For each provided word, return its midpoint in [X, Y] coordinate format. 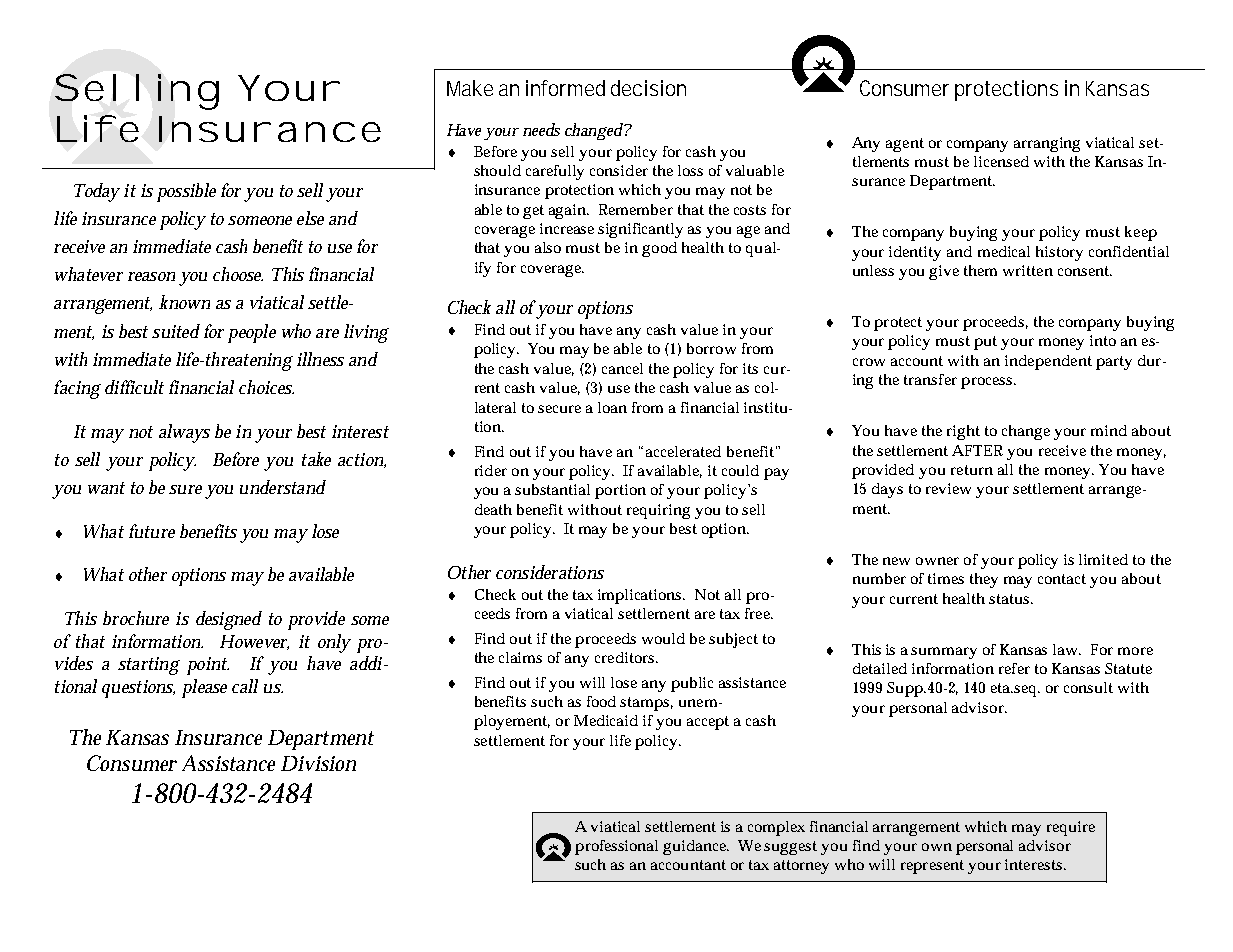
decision [648, 88]
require [1071, 828]
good [659, 249]
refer [1014, 668]
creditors [626, 657]
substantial [552, 489]
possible [186, 192]
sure [185, 489]
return [972, 470]
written [1028, 270]
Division [318, 763]
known [184, 302]
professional [616, 847]
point [208, 666]
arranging [1047, 144]
